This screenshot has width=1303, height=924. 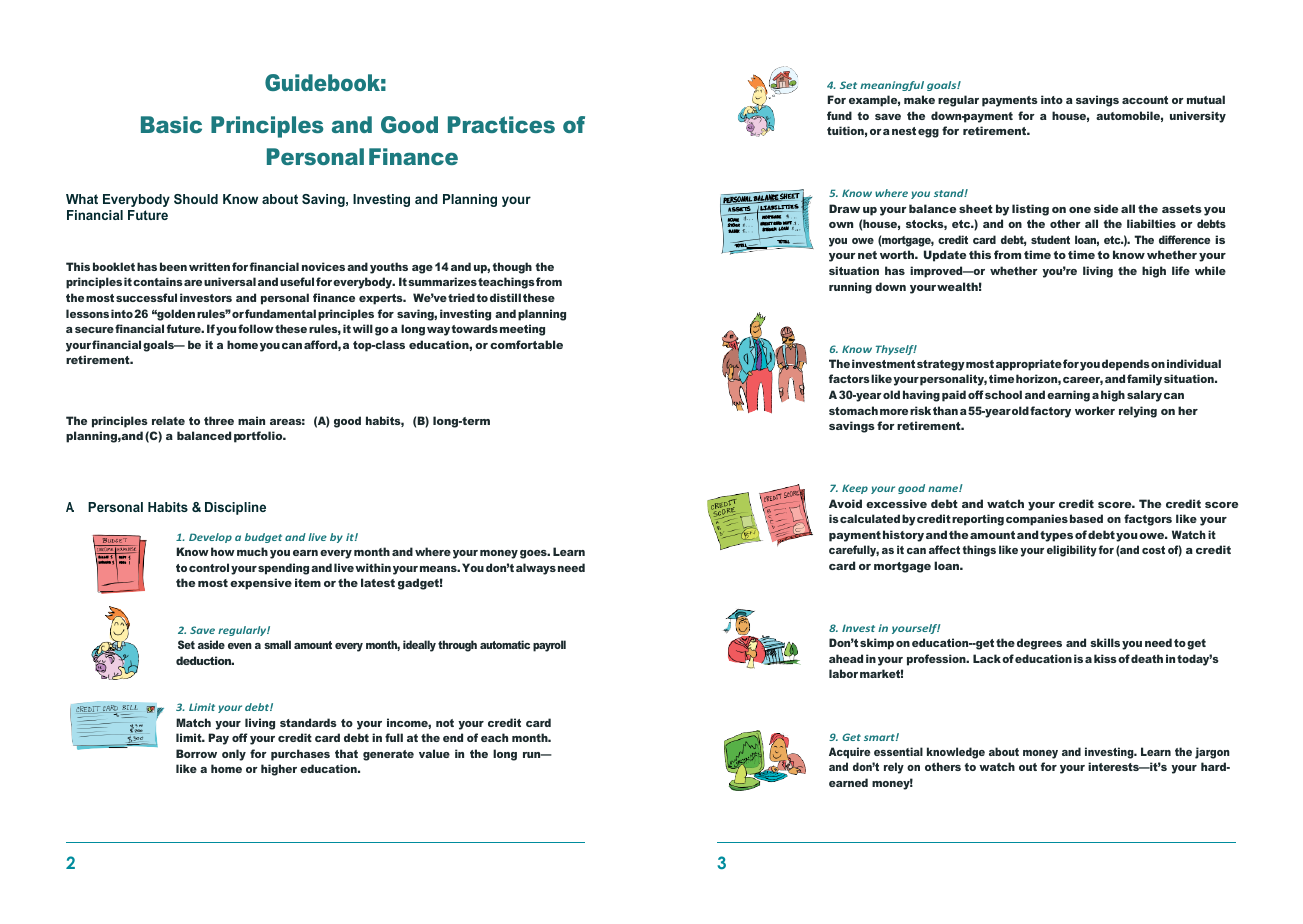 I want to click on worker, so click(x=1095, y=410).
